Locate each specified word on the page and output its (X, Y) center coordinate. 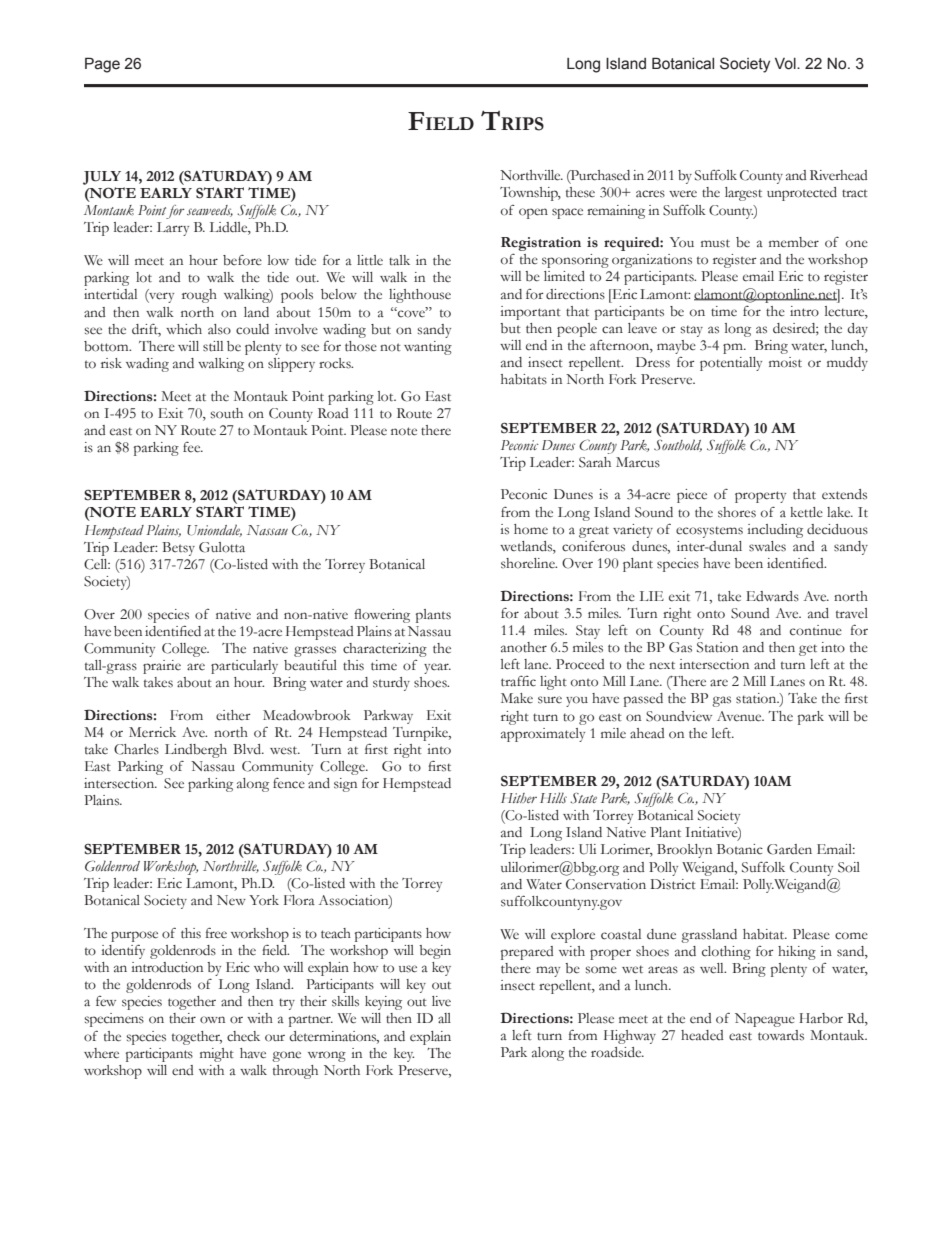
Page (102, 65)
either (233, 715)
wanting (428, 348)
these (580, 192)
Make (517, 698)
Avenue (740, 716)
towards (781, 1035)
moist (785, 362)
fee (193, 447)
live (441, 1001)
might (217, 1055)
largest (743, 194)
